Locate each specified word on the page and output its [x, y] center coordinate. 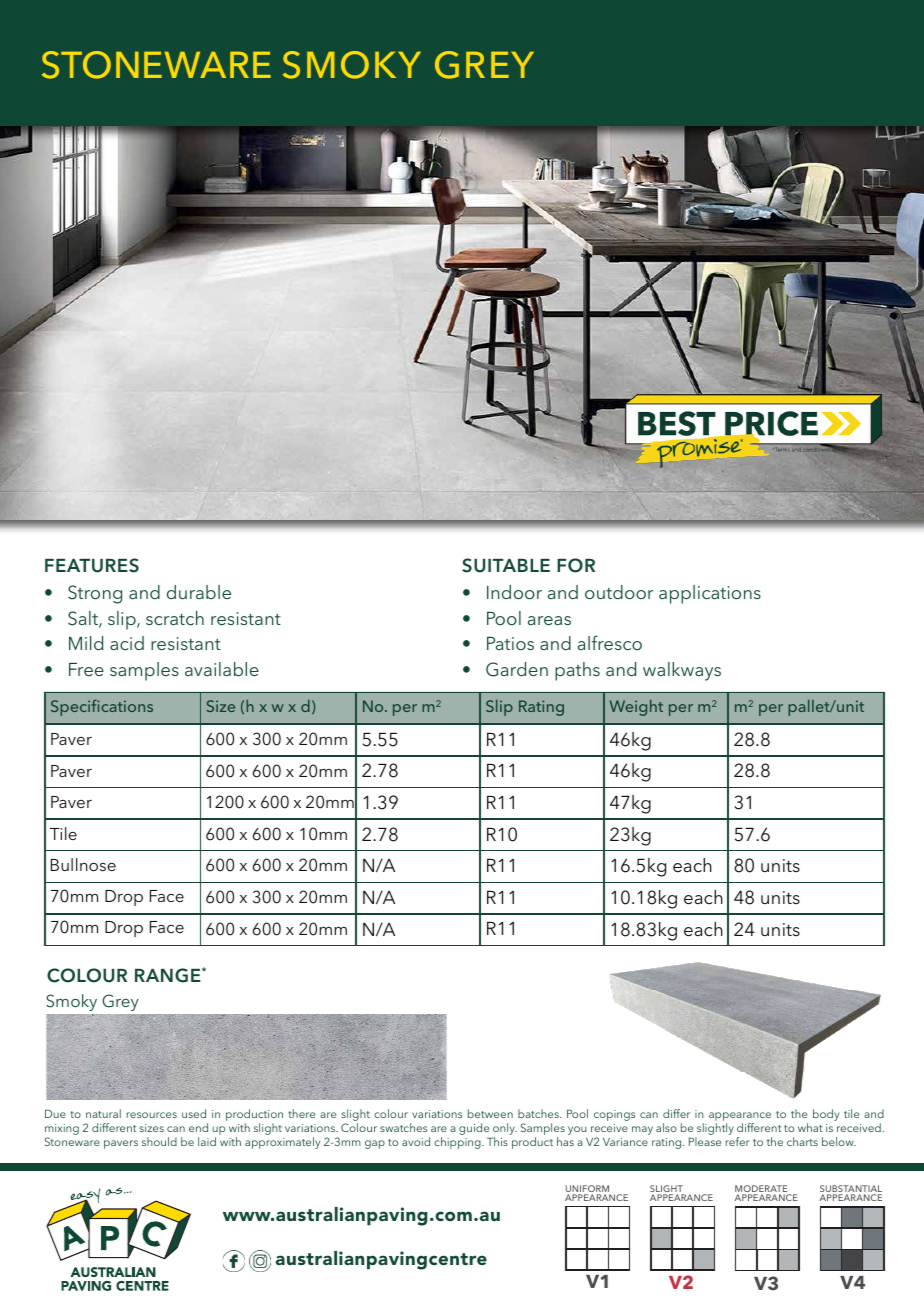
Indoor [514, 592]
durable [199, 592]
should [159, 1141]
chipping [458, 1143]
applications [710, 594]
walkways [682, 671]
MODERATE [762, 1190]
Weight [636, 708]
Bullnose [83, 864]
